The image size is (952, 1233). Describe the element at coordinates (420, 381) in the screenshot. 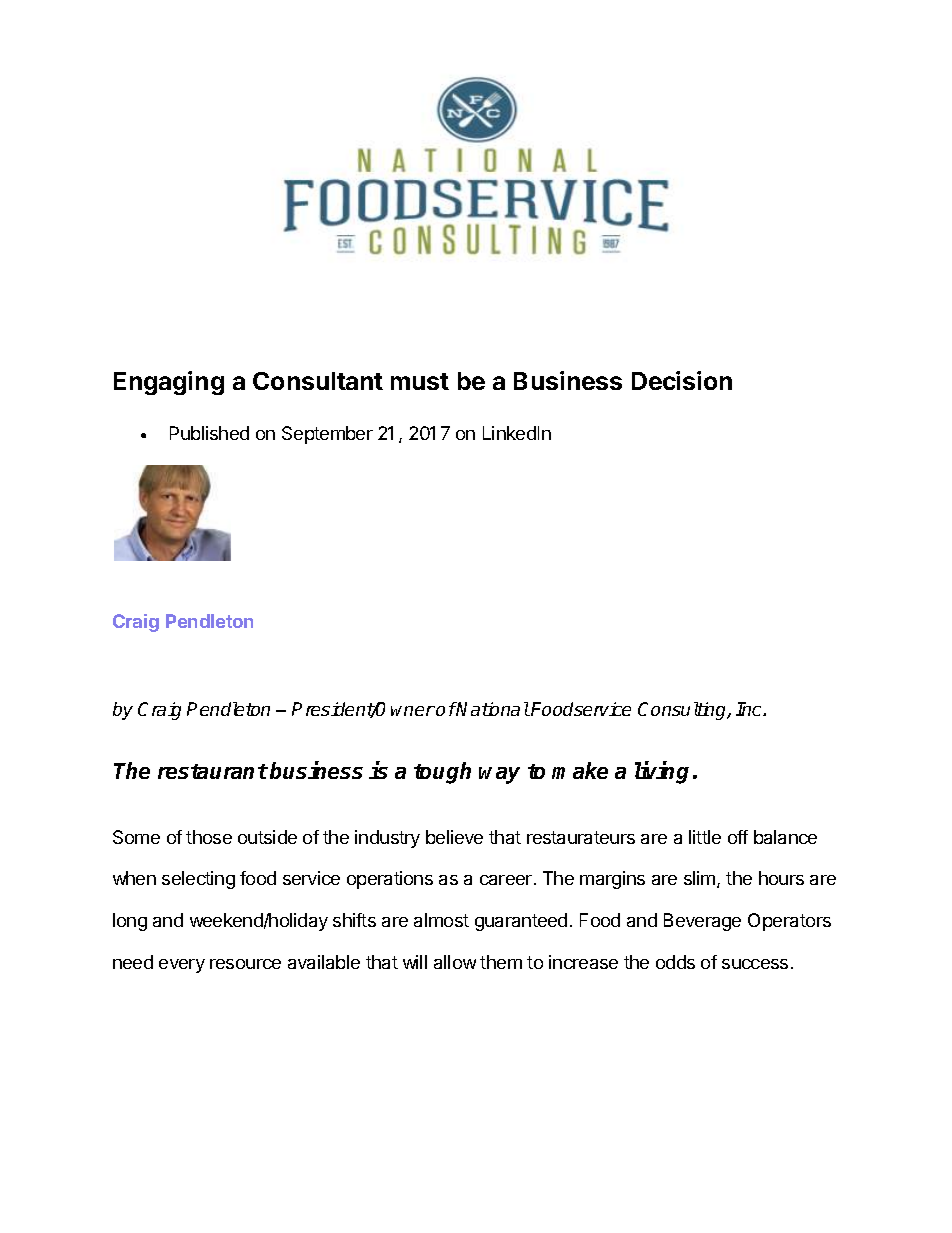

I see `must` at that location.
